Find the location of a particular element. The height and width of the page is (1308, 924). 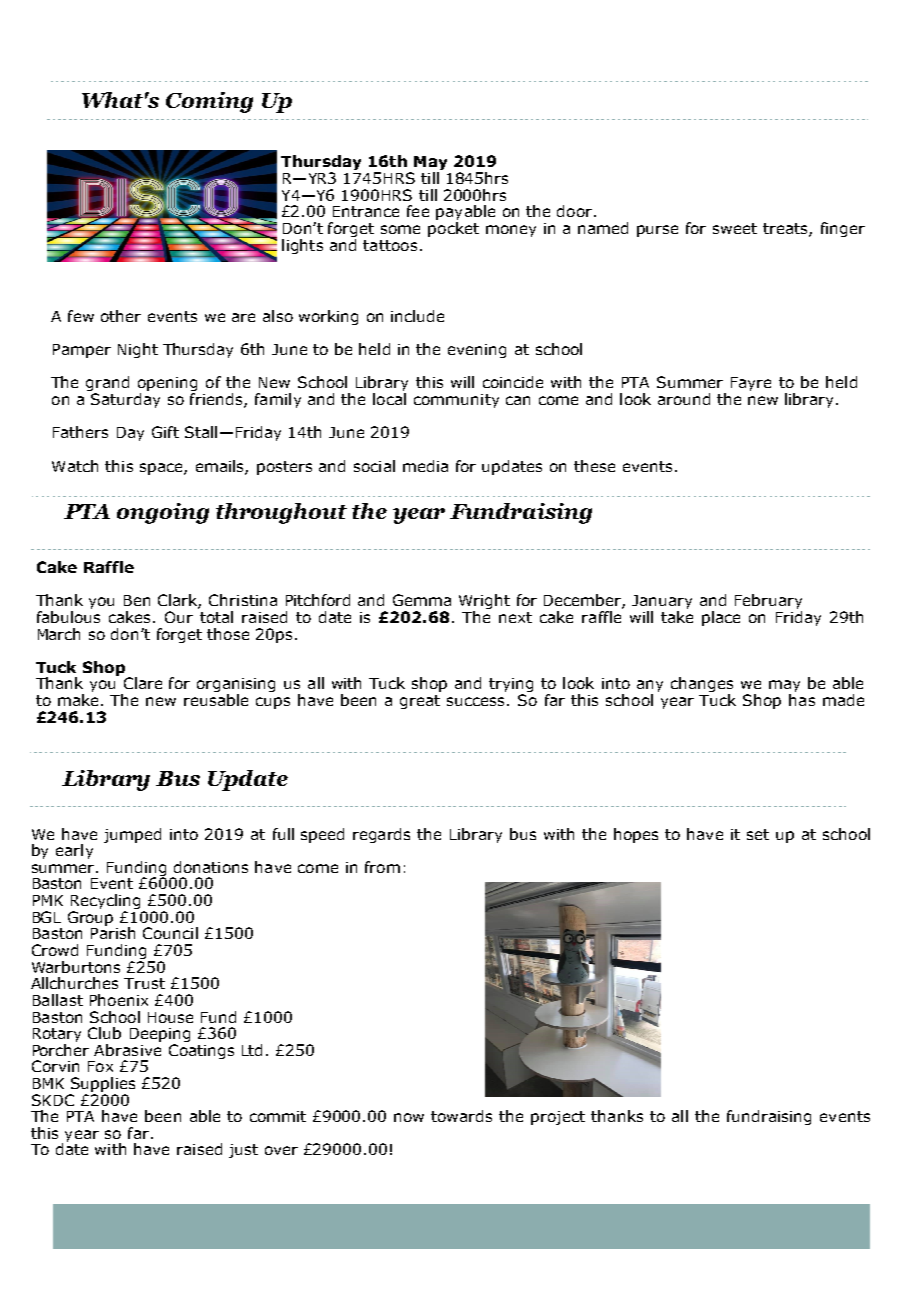

sweet is located at coordinates (735, 228).
